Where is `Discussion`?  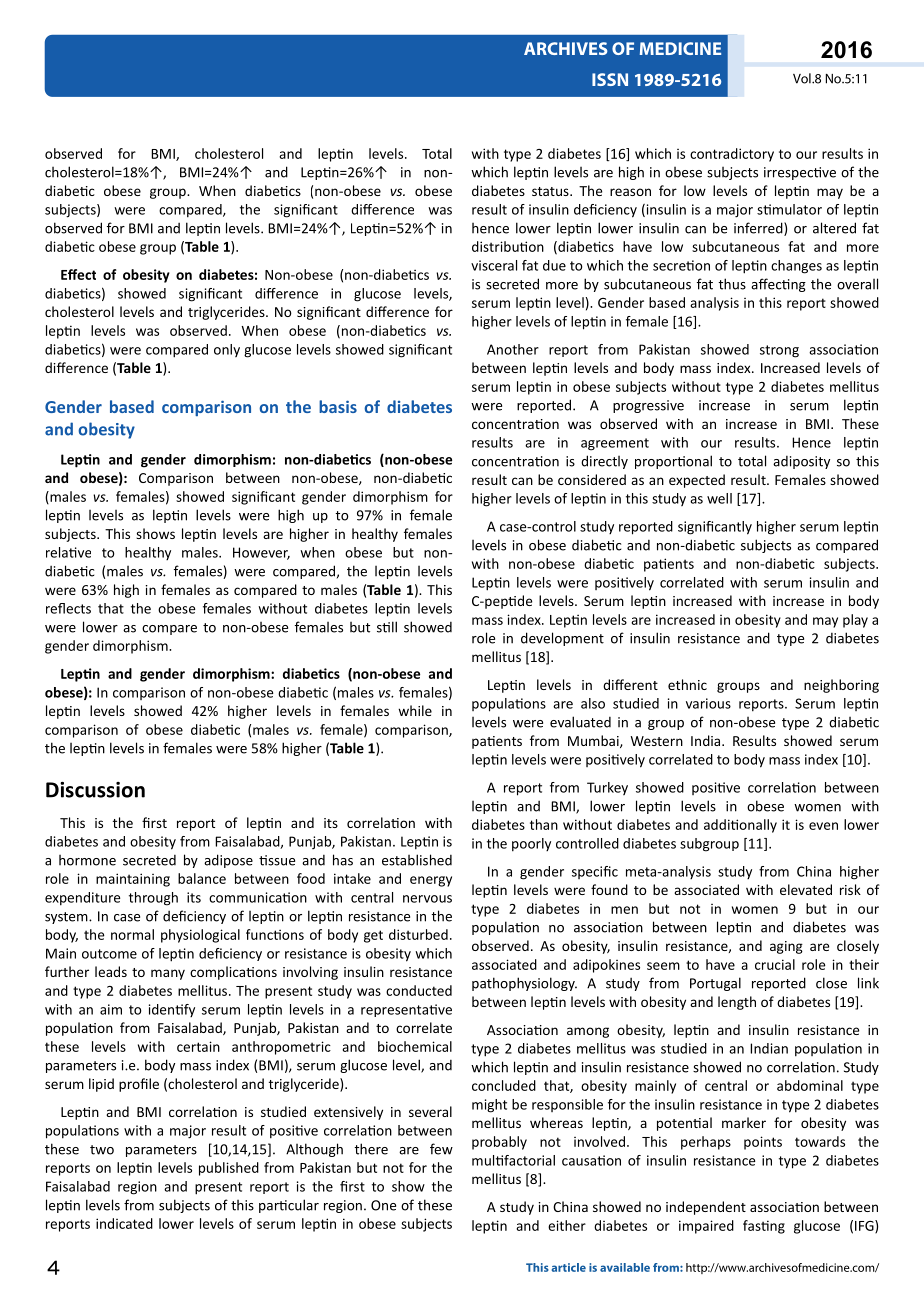 Discussion is located at coordinates (95, 790).
